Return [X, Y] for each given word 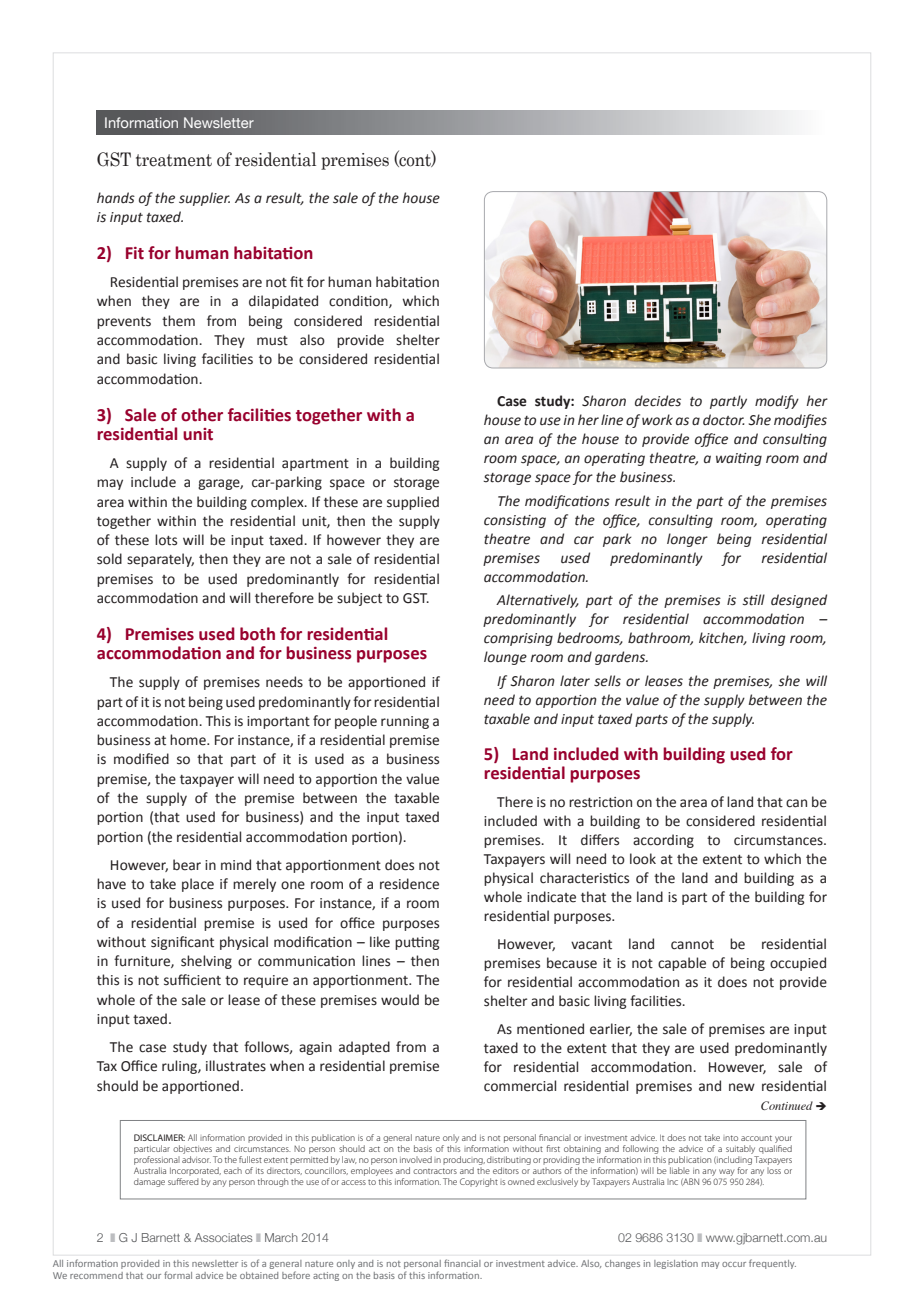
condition [359, 301]
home [189, 740]
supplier [204, 199]
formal [178, 1275]
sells [607, 681]
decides [658, 401]
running [405, 722]
